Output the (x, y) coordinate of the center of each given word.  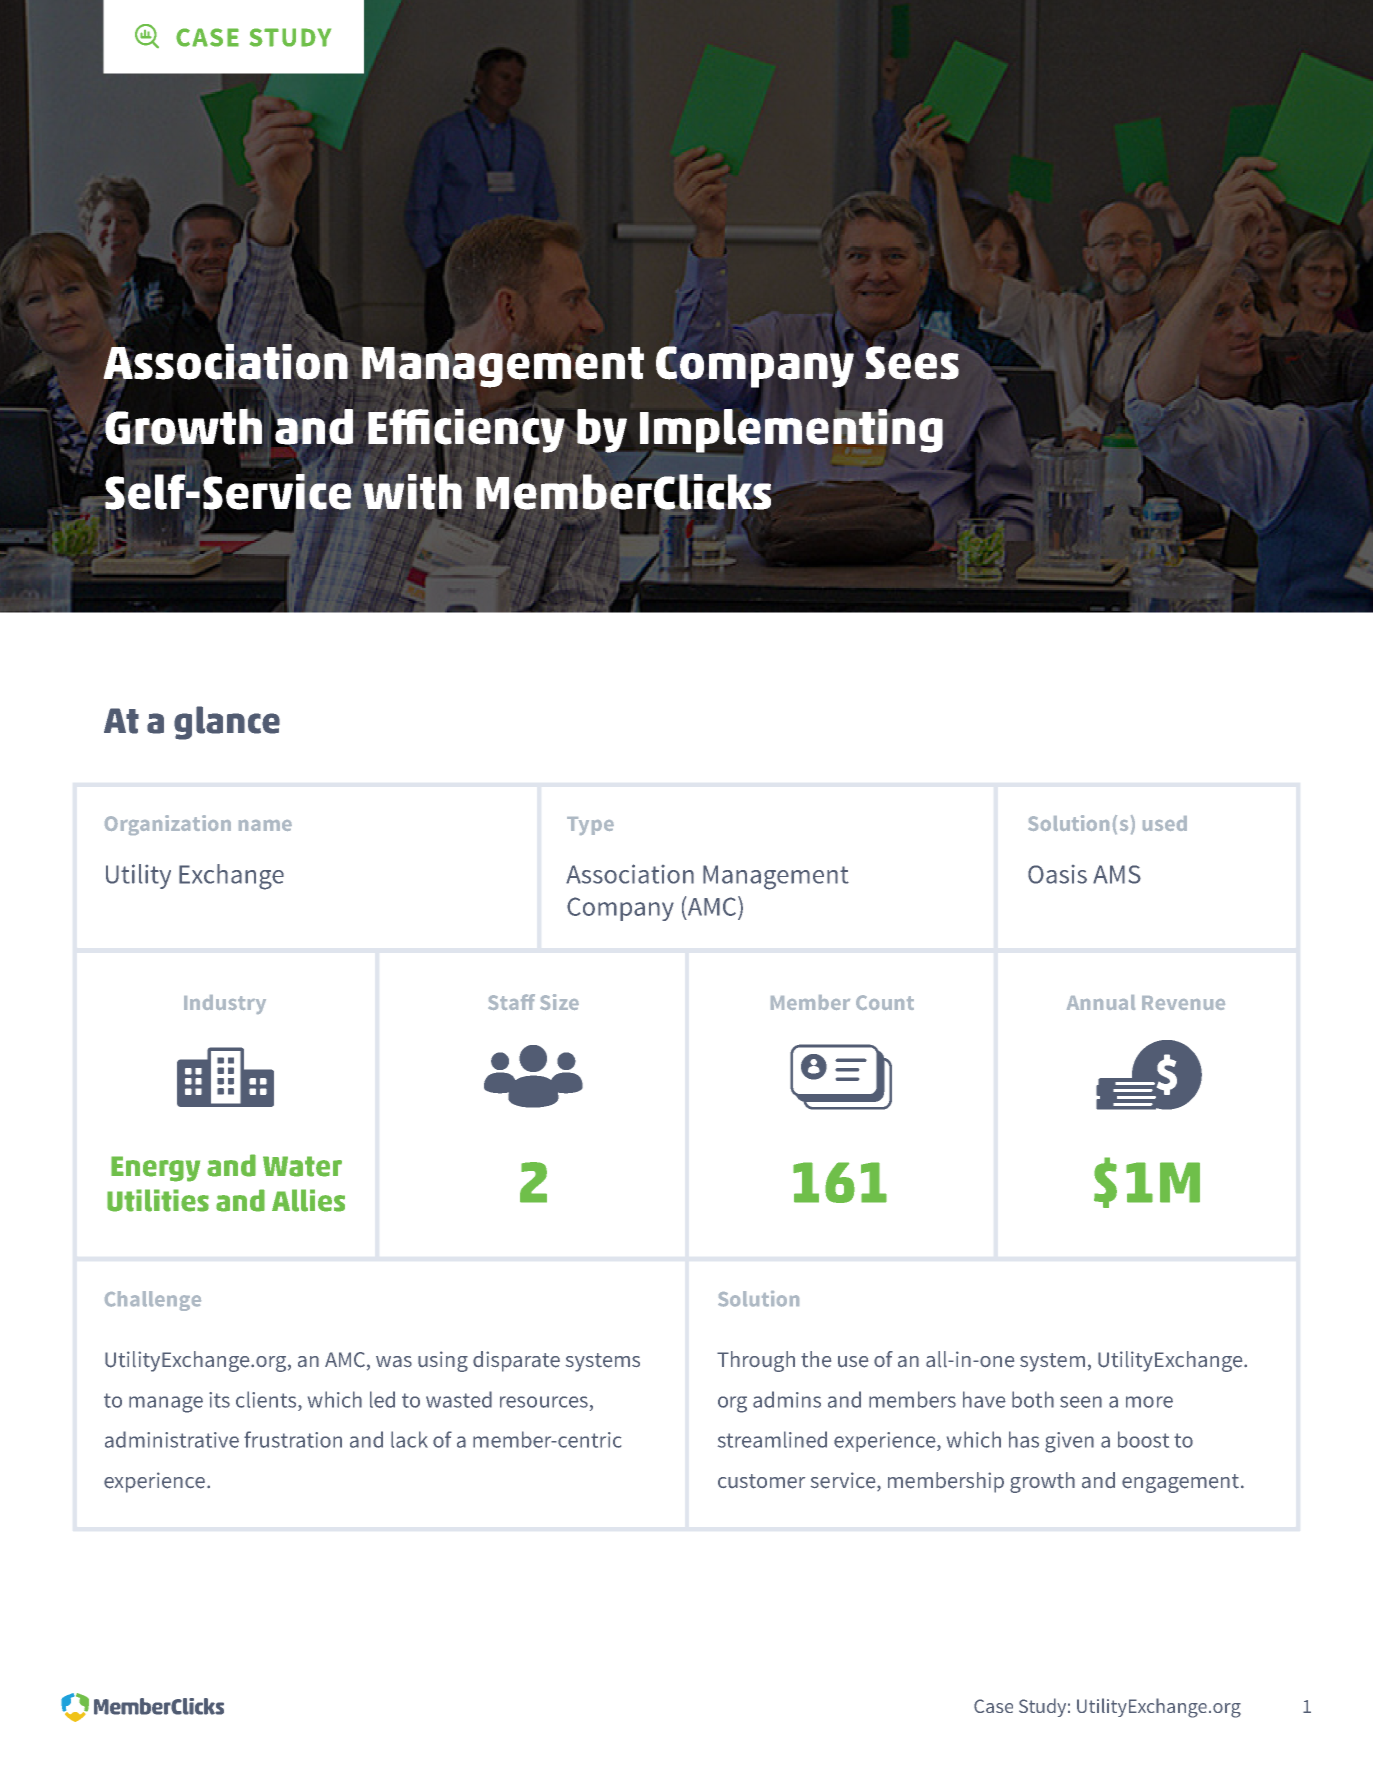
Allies (308, 1200)
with (412, 492)
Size (559, 1002)
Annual (1101, 1002)
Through (756, 1361)
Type (590, 826)
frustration (293, 1439)
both (1033, 1399)
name (265, 825)
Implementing (791, 430)
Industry (225, 1004)
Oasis (1057, 874)
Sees (912, 362)
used (1165, 823)
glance (227, 723)
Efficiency (466, 430)
